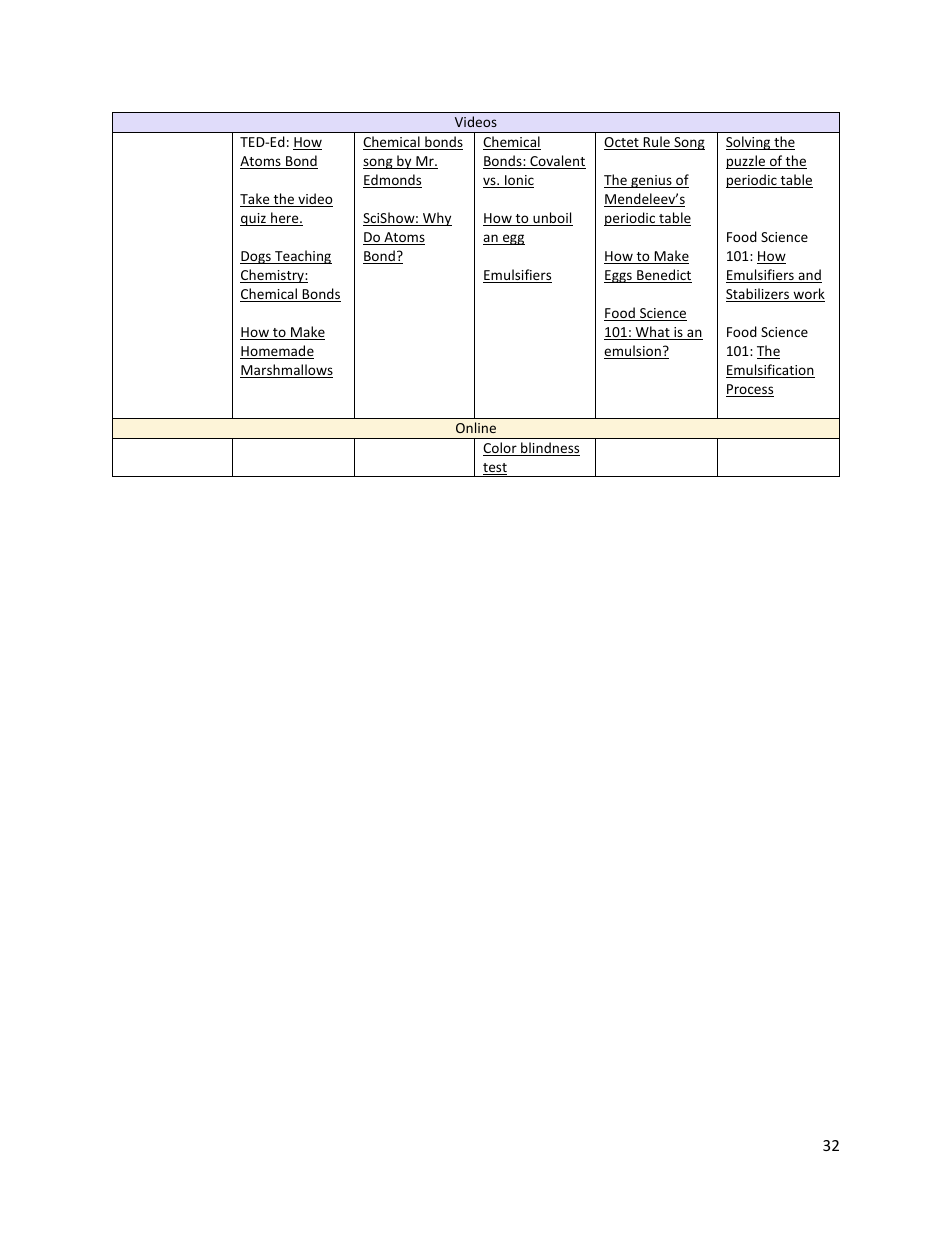  Describe the element at coordinates (277, 352) in the screenshot. I see `Homemade` at that location.
